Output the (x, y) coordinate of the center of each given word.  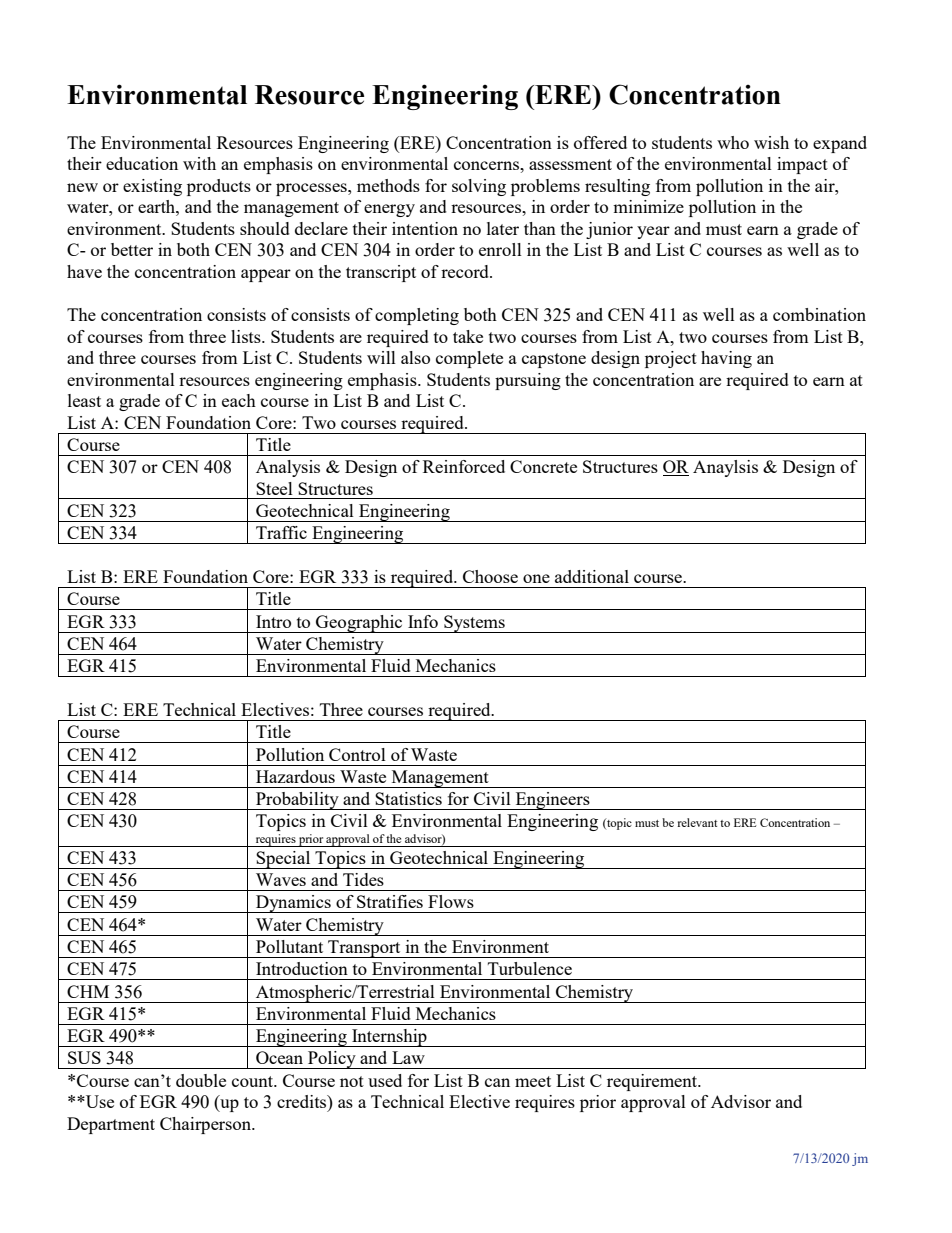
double (201, 1080)
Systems (474, 624)
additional (592, 576)
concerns (487, 165)
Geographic (359, 624)
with (199, 163)
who (733, 142)
